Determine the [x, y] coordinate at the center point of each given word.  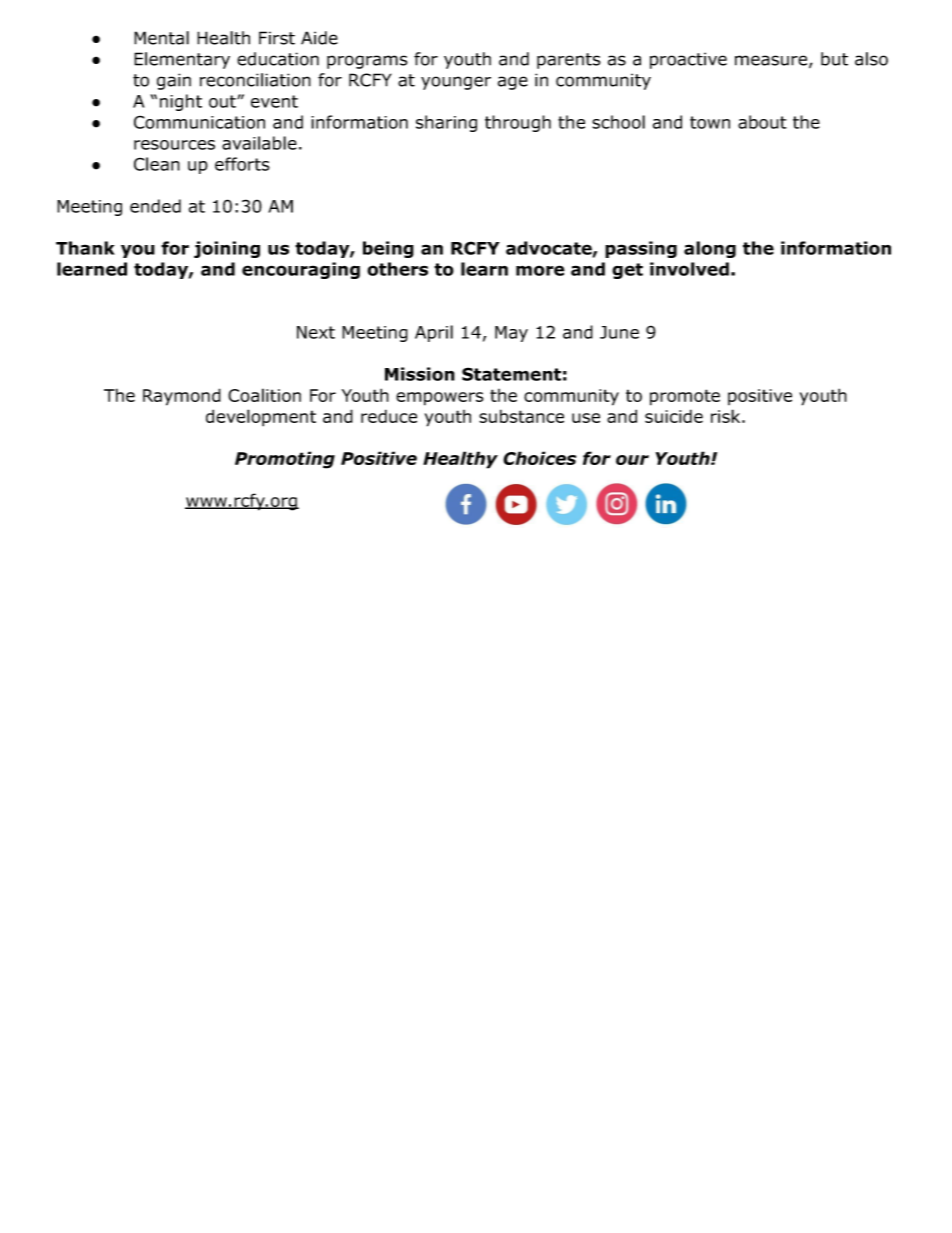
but [834, 59]
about [762, 122]
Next [316, 332]
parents [569, 61]
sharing [446, 123]
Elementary [182, 60]
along [710, 249]
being [388, 249]
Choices [539, 458]
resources [174, 145]
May [511, 334]
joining [227, 249]
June [619, 332]
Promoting [285, 460]
